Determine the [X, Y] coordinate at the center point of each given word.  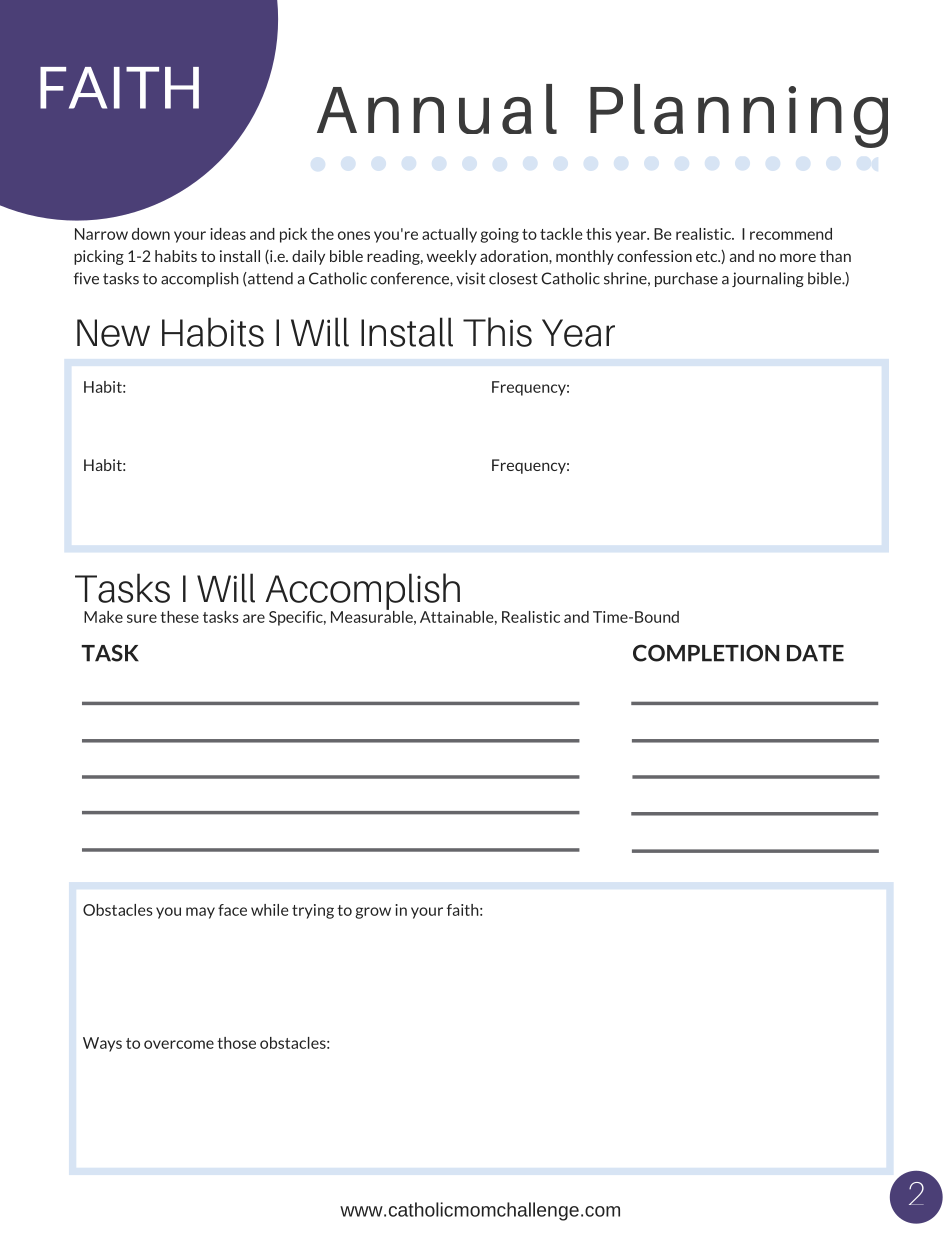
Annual [437, 109]
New [113, 333]
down [151, 234]
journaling [768, 279]
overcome [179, 1044]
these [179, 617]
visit [470, 278]
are [254, 618]
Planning [739, 116]
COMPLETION [706, 653]
